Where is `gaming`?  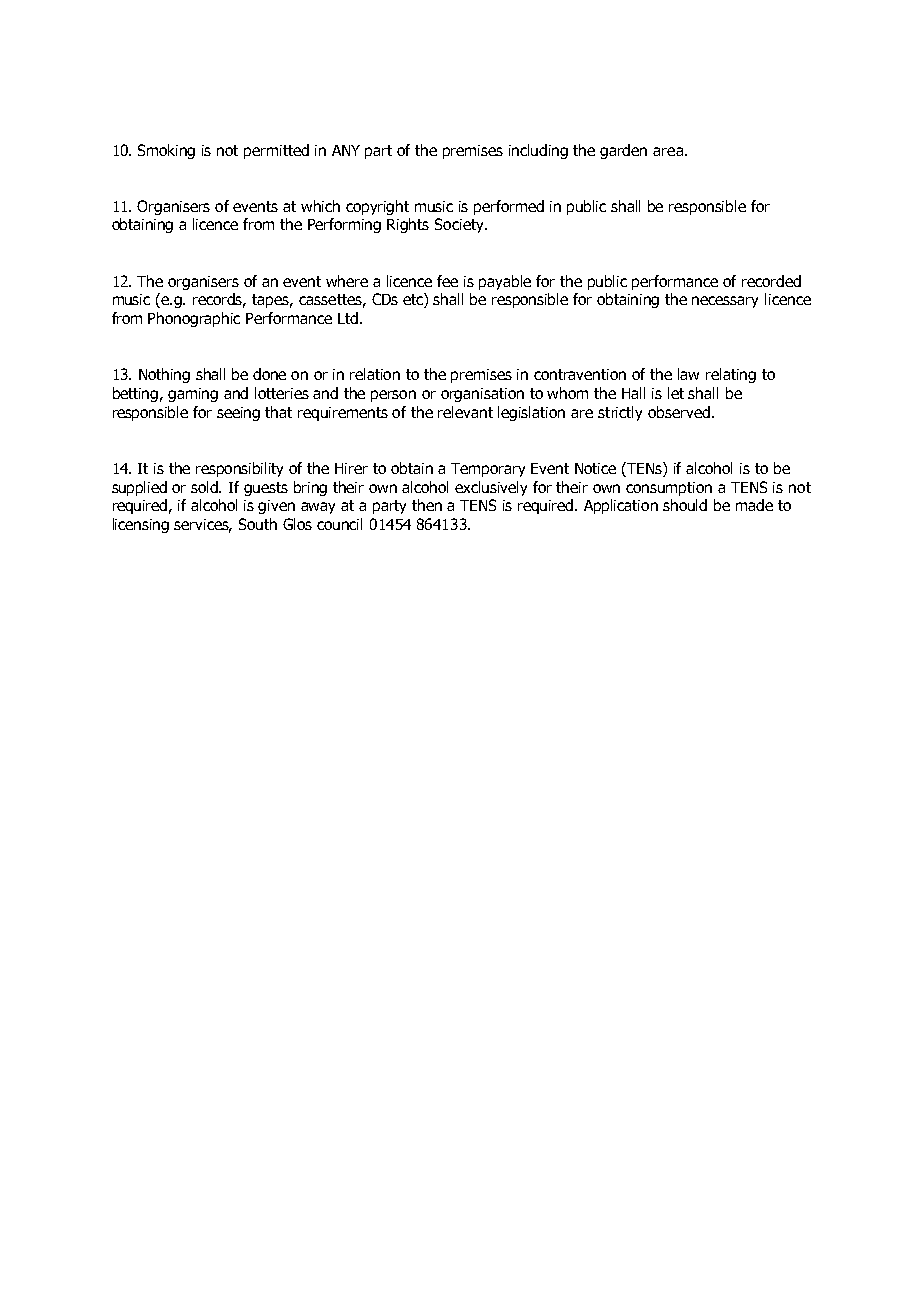 gaming is located at coordinates (193, 395).
